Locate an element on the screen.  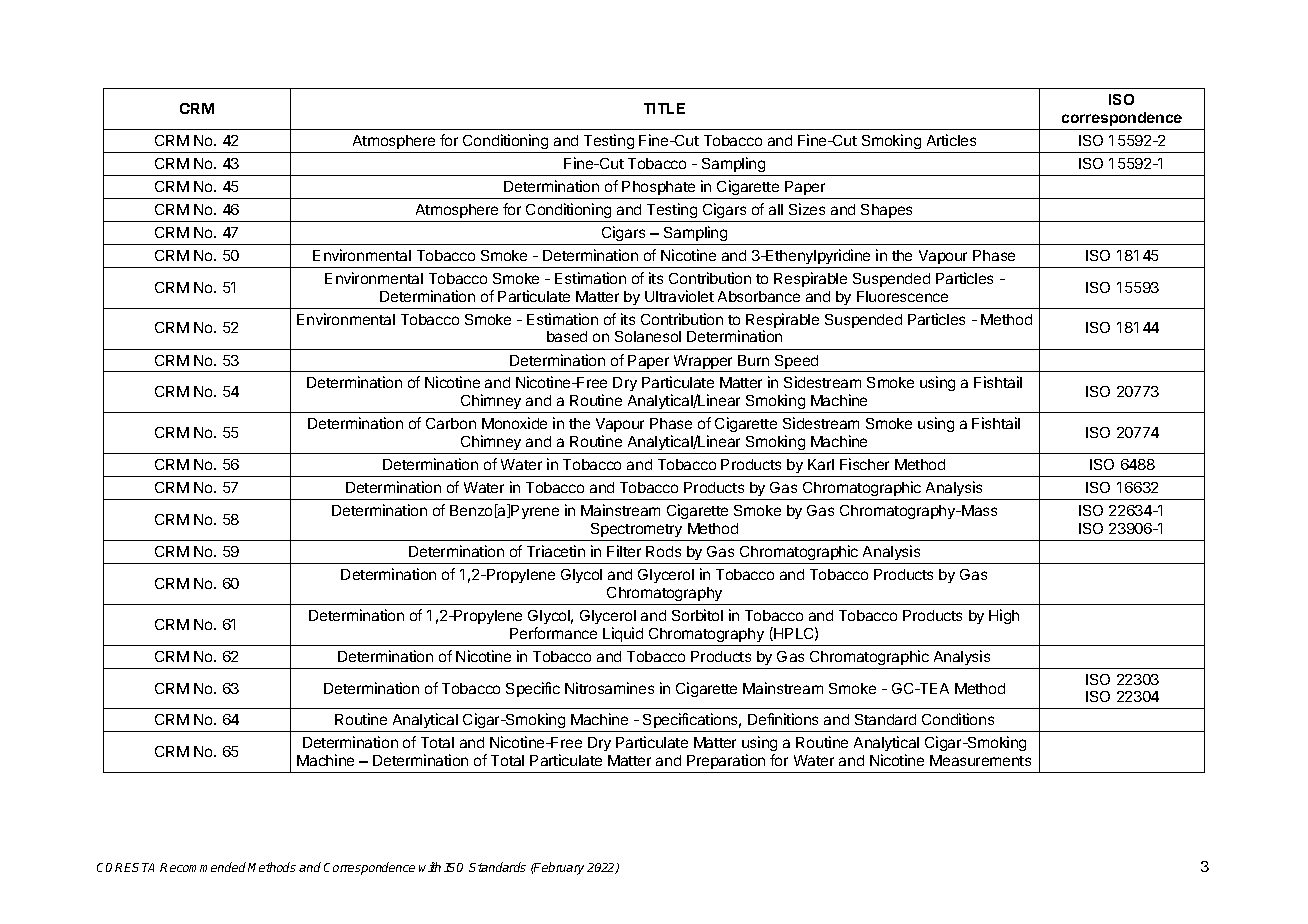
Carbon is located at coordinates (451, 423).
